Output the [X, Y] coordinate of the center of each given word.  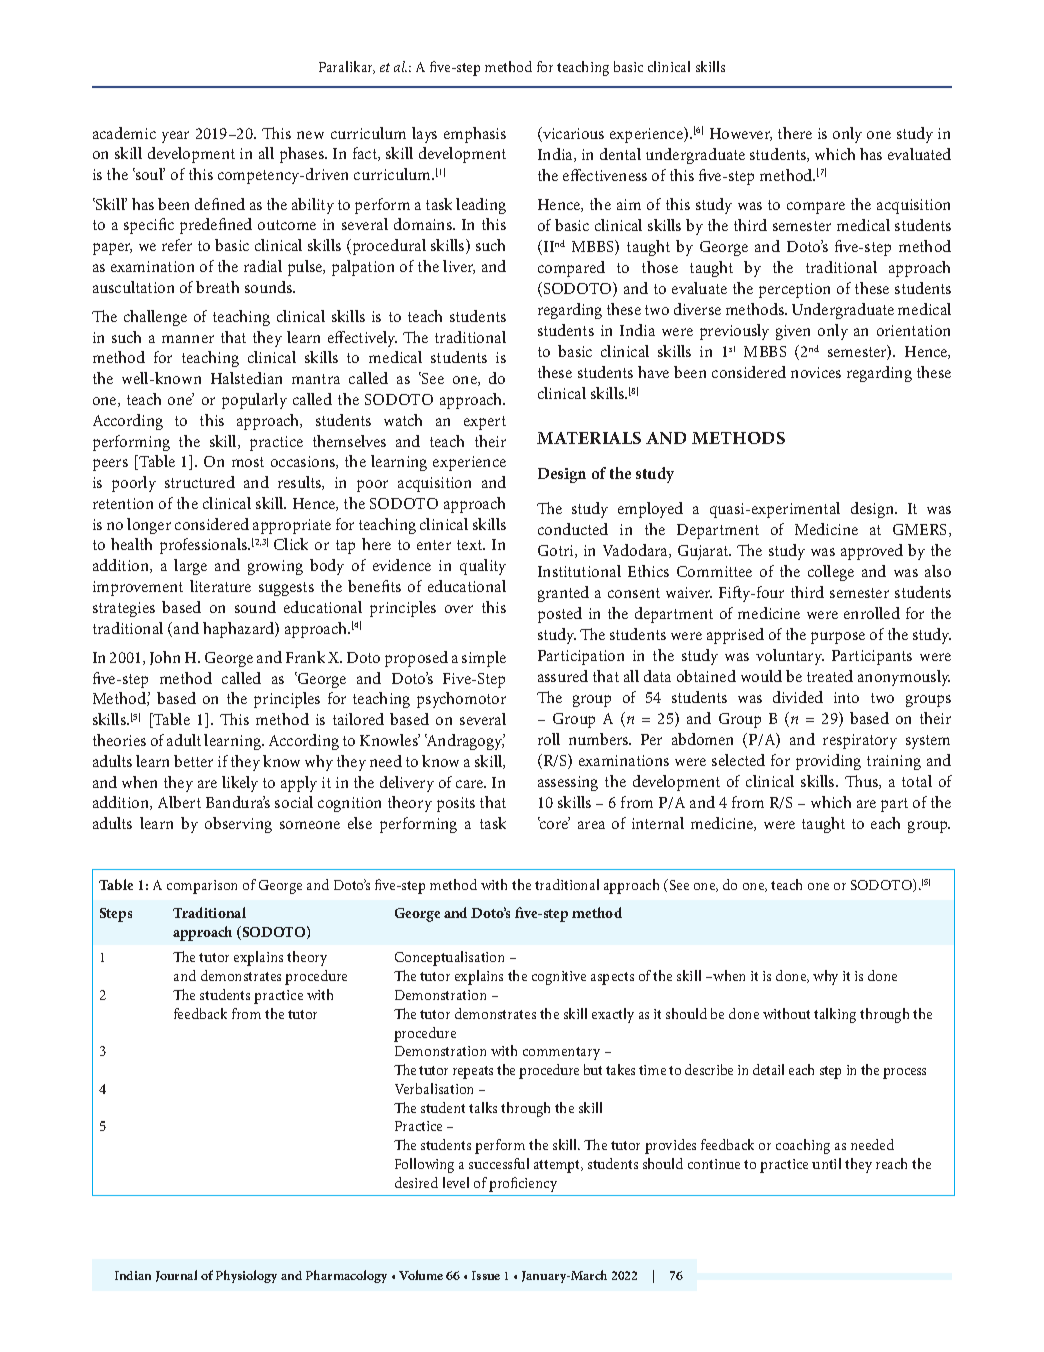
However [741, 134]
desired [416, 1182]
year [175, 137]
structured [200, 482]
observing [238, 825]
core [554, 824]
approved [872, 552]
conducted [573, 529]
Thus [862, 782]
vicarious [572, 134]
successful [499, 1163]
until [826, 1163]
